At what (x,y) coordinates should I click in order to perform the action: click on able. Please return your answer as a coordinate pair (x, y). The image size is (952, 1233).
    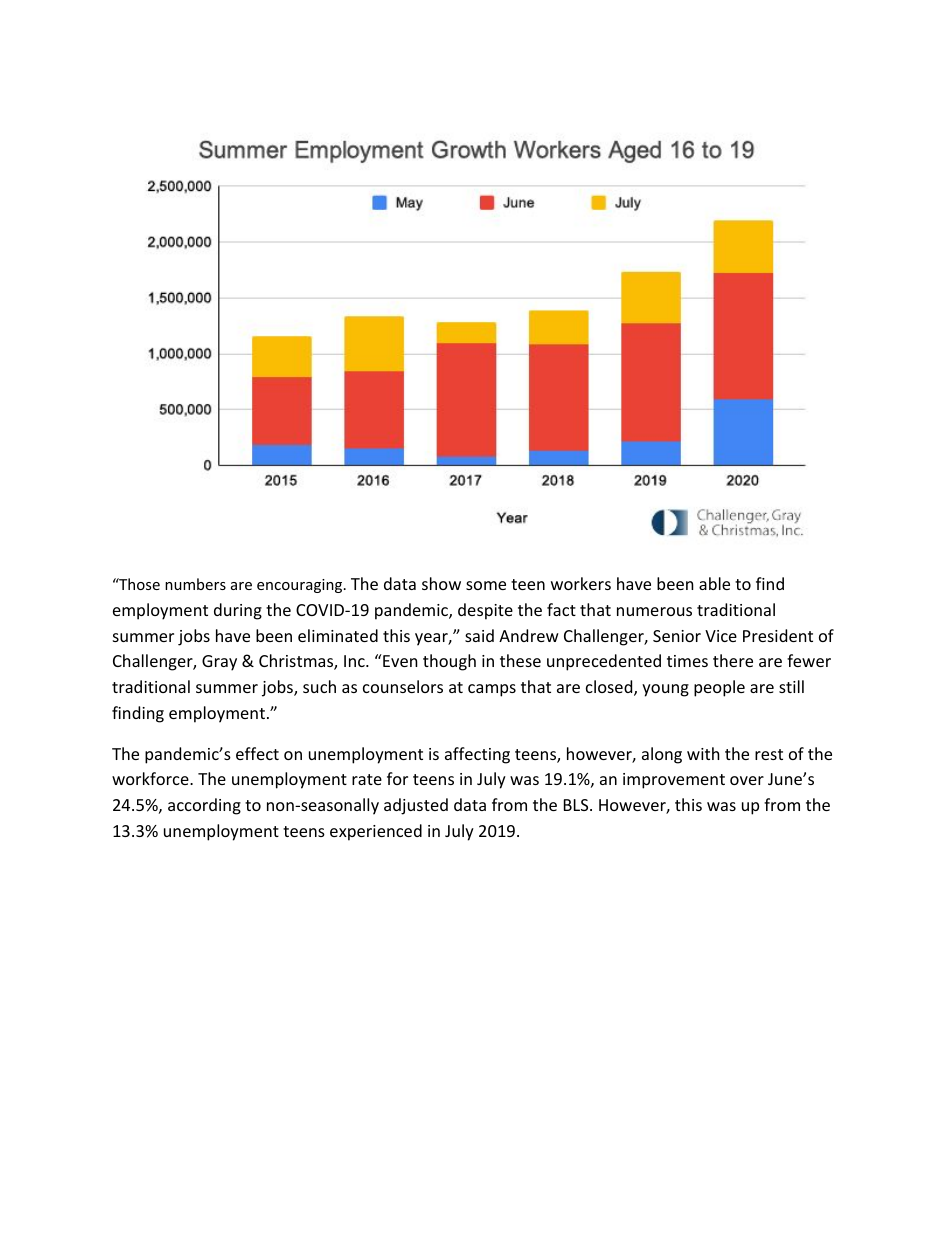
    Looking at the image, I should click on (714, 583).
